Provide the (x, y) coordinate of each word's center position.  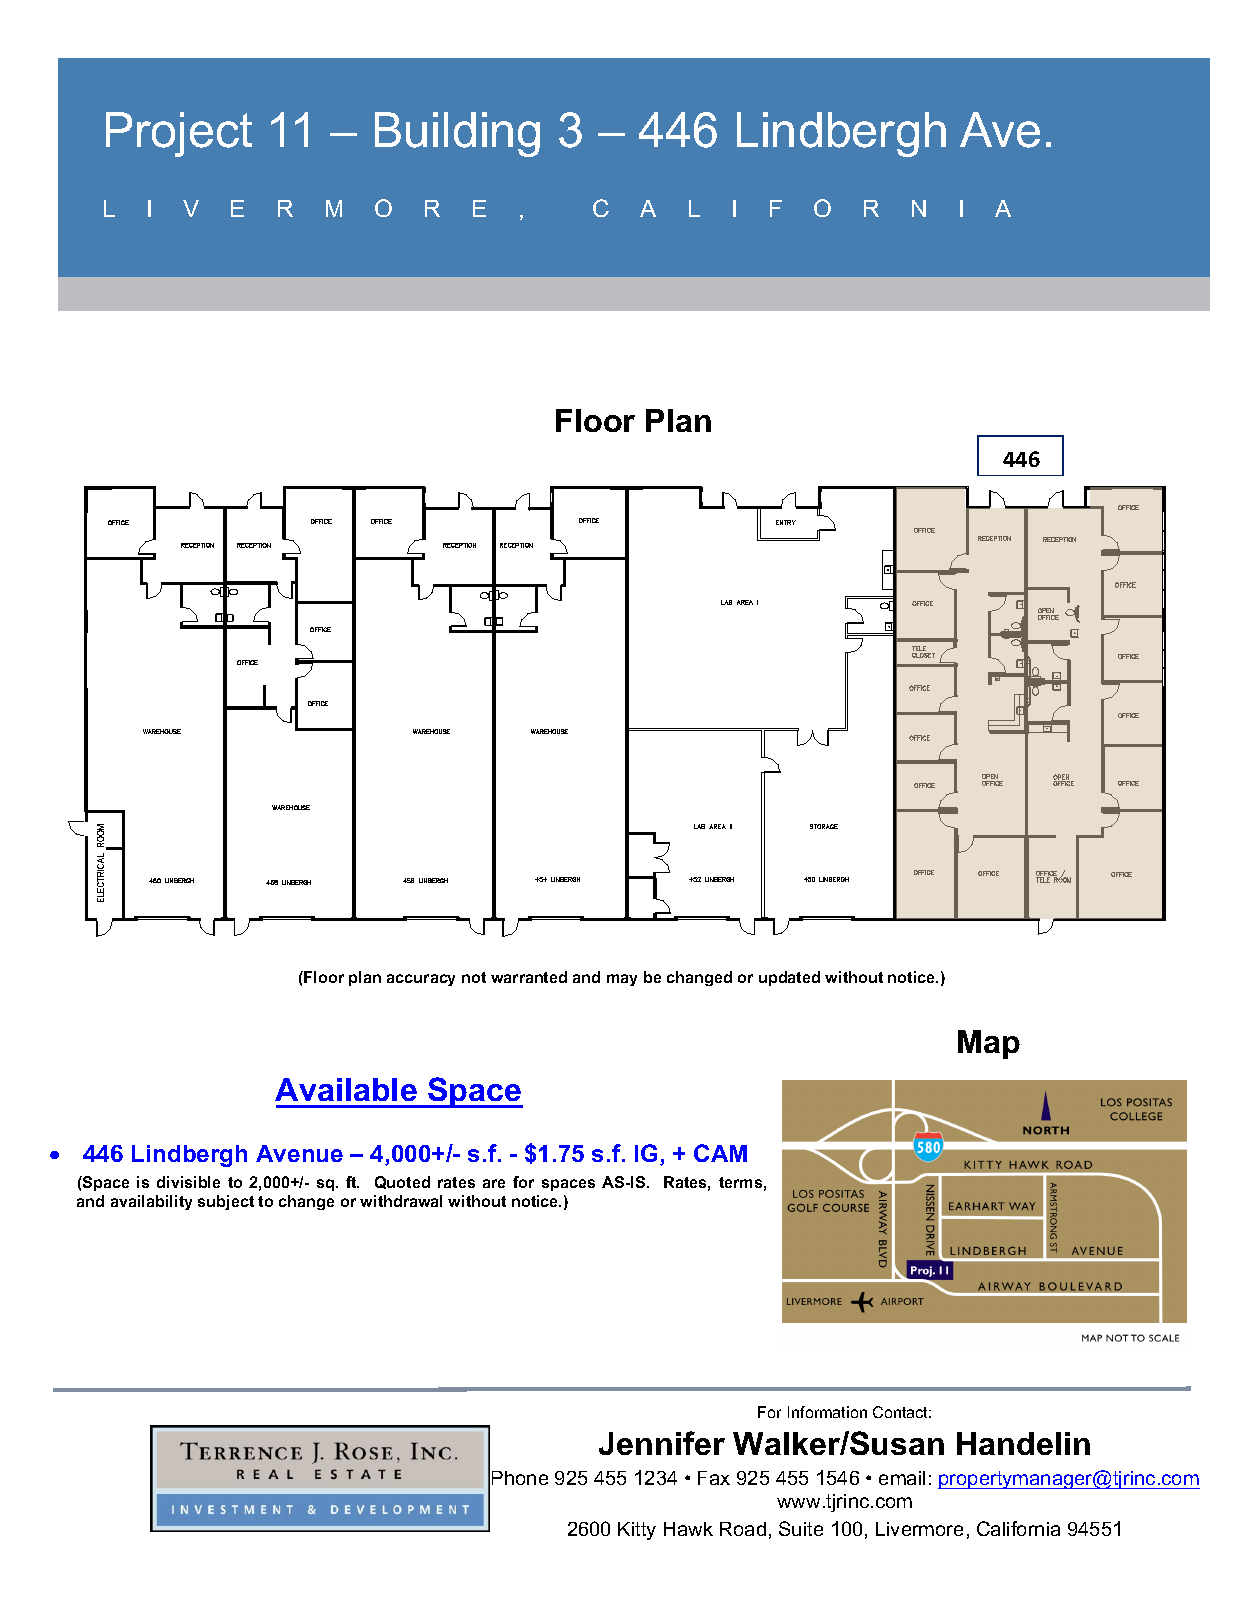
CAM (720, 1153)
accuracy (421, 980)
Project (179, 134)
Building (457, 134)
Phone (520, 1478)
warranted (529, 977)
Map (989, 1044)
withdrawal (401, 1201)
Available (346, 1089)
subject (226, 1202)
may (622, 980)
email (902, 1478)
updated (789, 978)
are (494, 1183)
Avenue (299, 1153)
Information (827, 1412)
